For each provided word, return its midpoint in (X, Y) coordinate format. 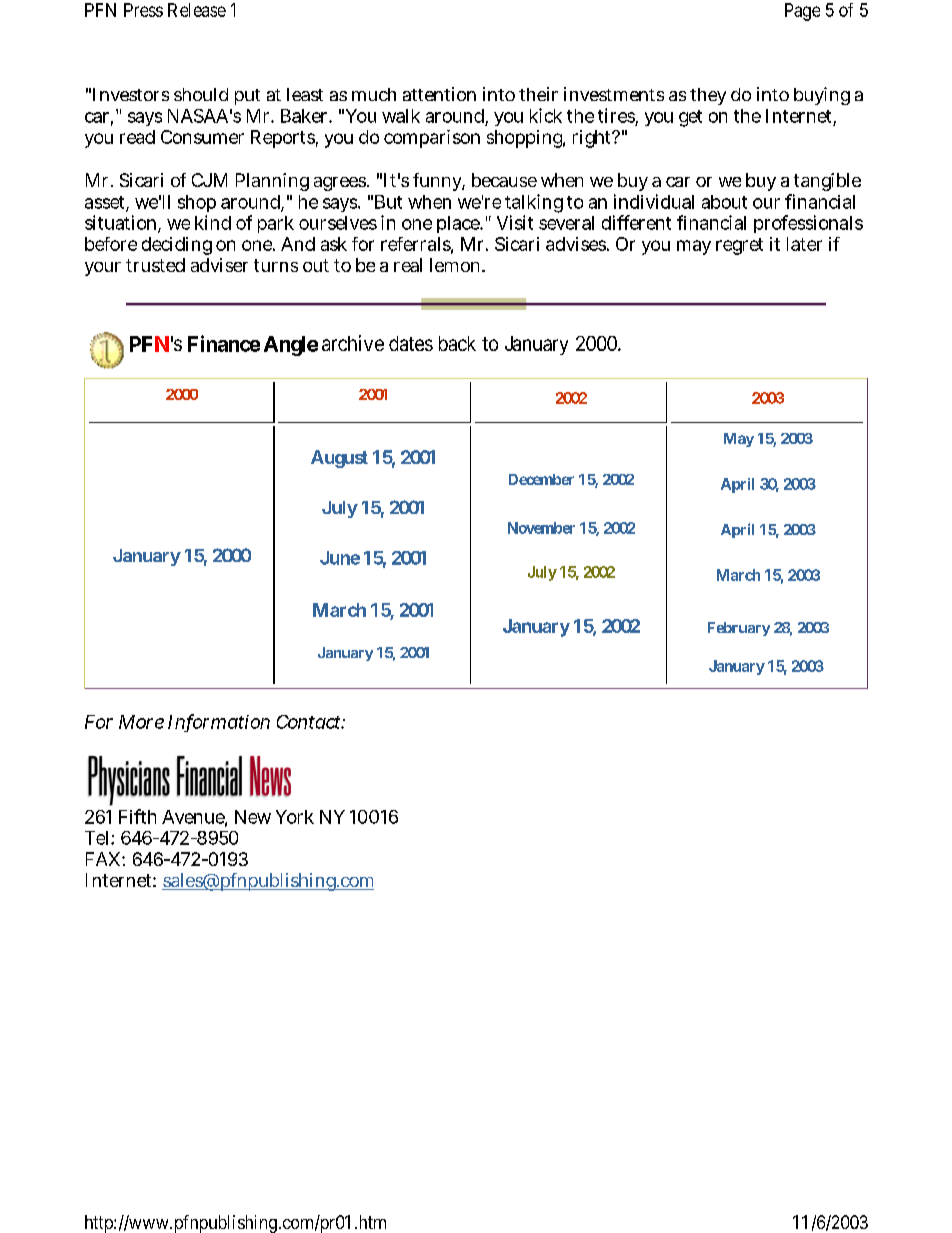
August (339, 459)
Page (802, 12)
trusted (155, 265)
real (408, 265)
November (541, 528)
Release (197, 10)
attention (439, 94)
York (295, 817)
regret (739, 246)
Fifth (137, 816)
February (739, 629)
